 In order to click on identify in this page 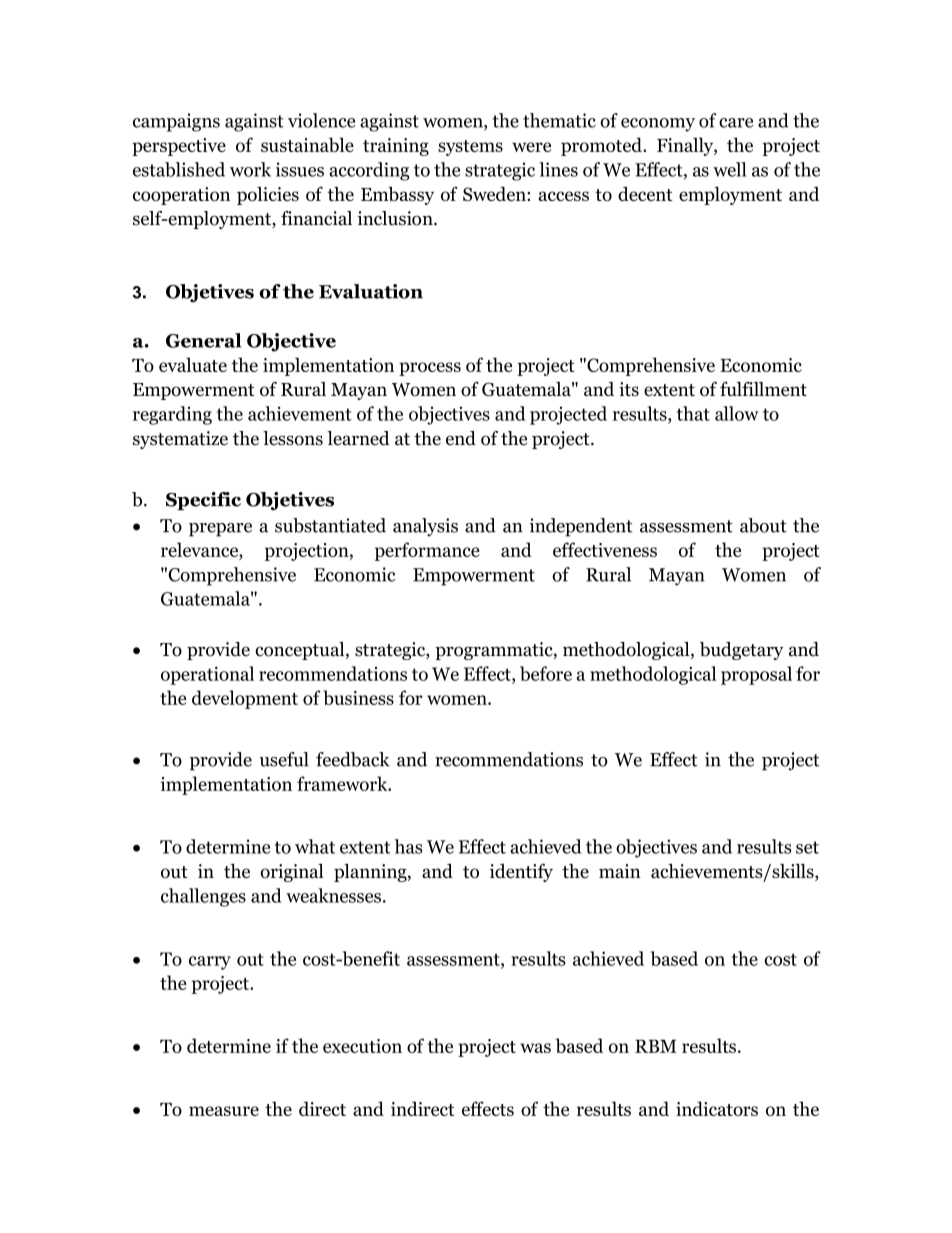, I will do `click(521, 872)`.
